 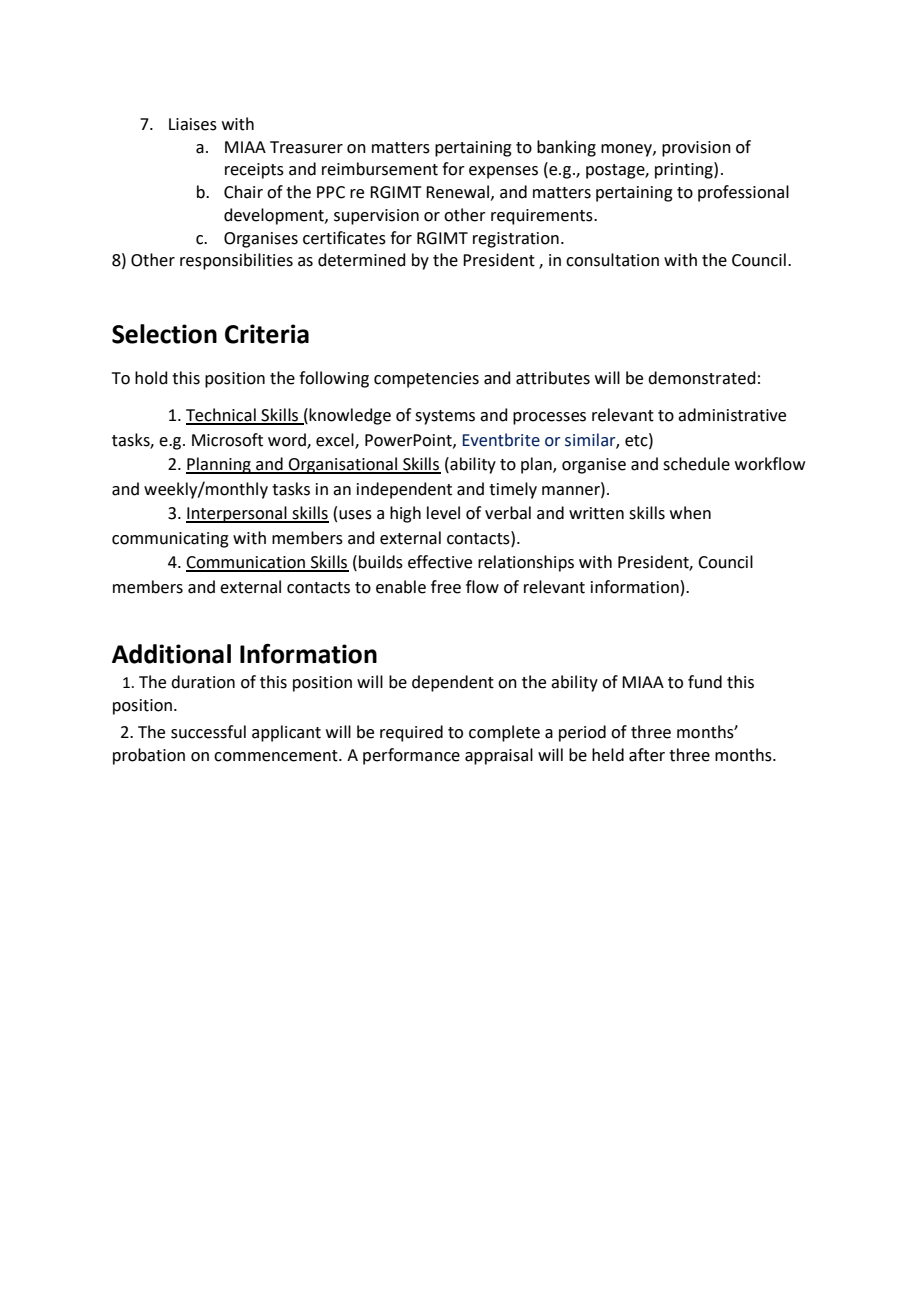 What do you see at coordinates (254, 171) in the screenshot?
I see `receipts` at bounding box center [254, 171].
